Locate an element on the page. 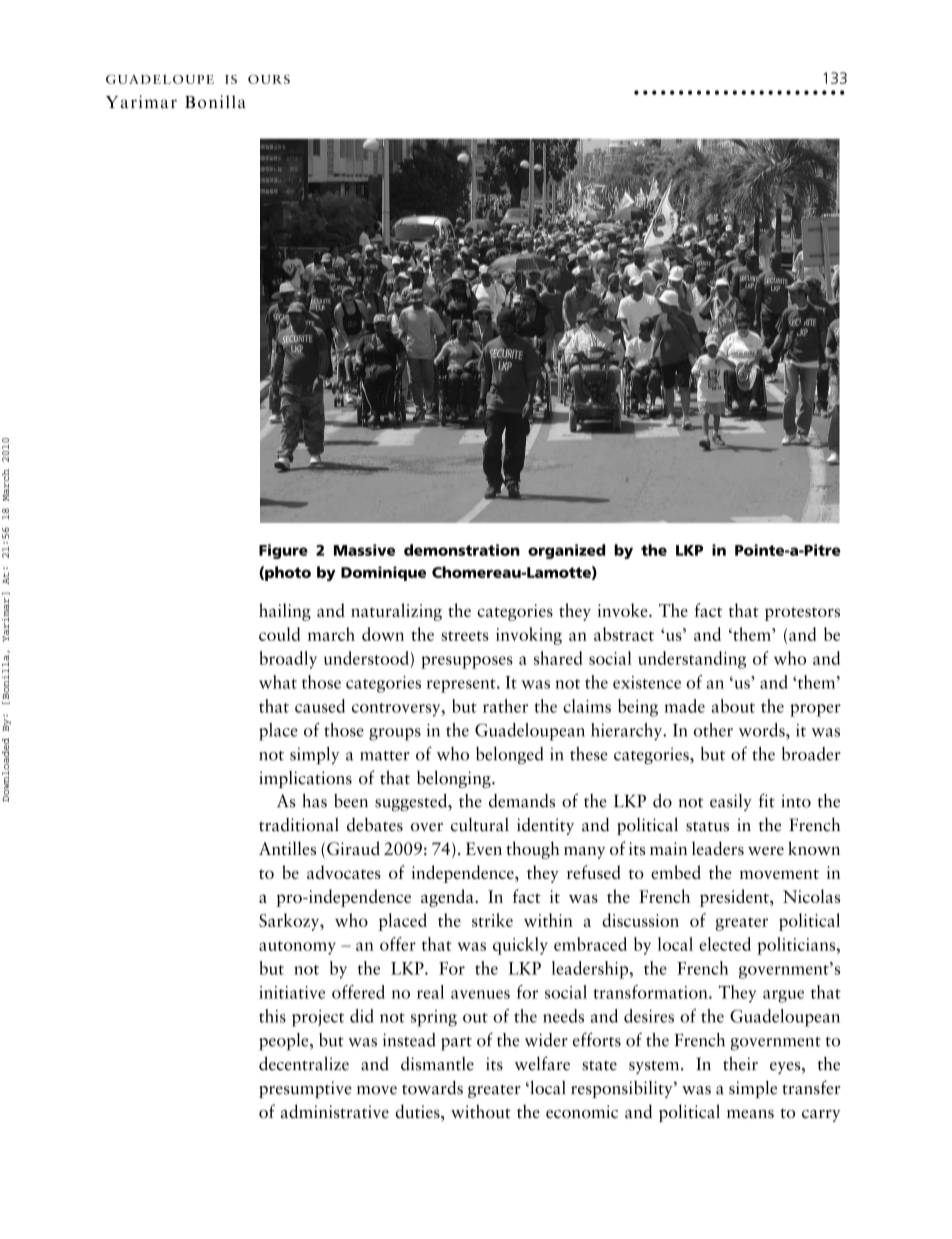  Giraud is located at coordinates (353, 848).
